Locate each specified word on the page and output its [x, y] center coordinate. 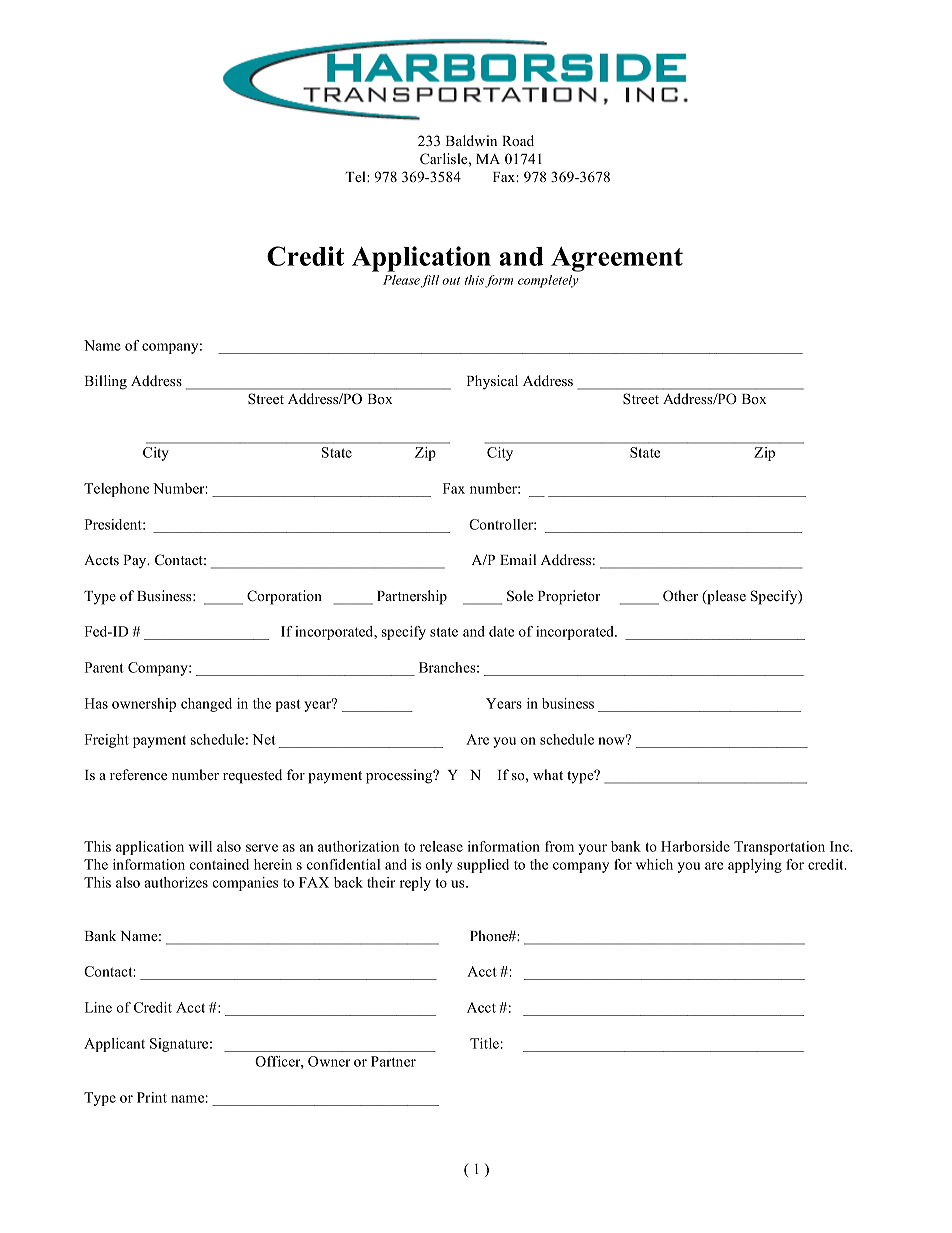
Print [152, 1097]
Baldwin [471, 140]
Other [680, 596]
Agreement [617, 259]
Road [518, 140]
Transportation [779, 848]
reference [138, 774]
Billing [106, 382]
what [548, 774]
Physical [492, 382]
